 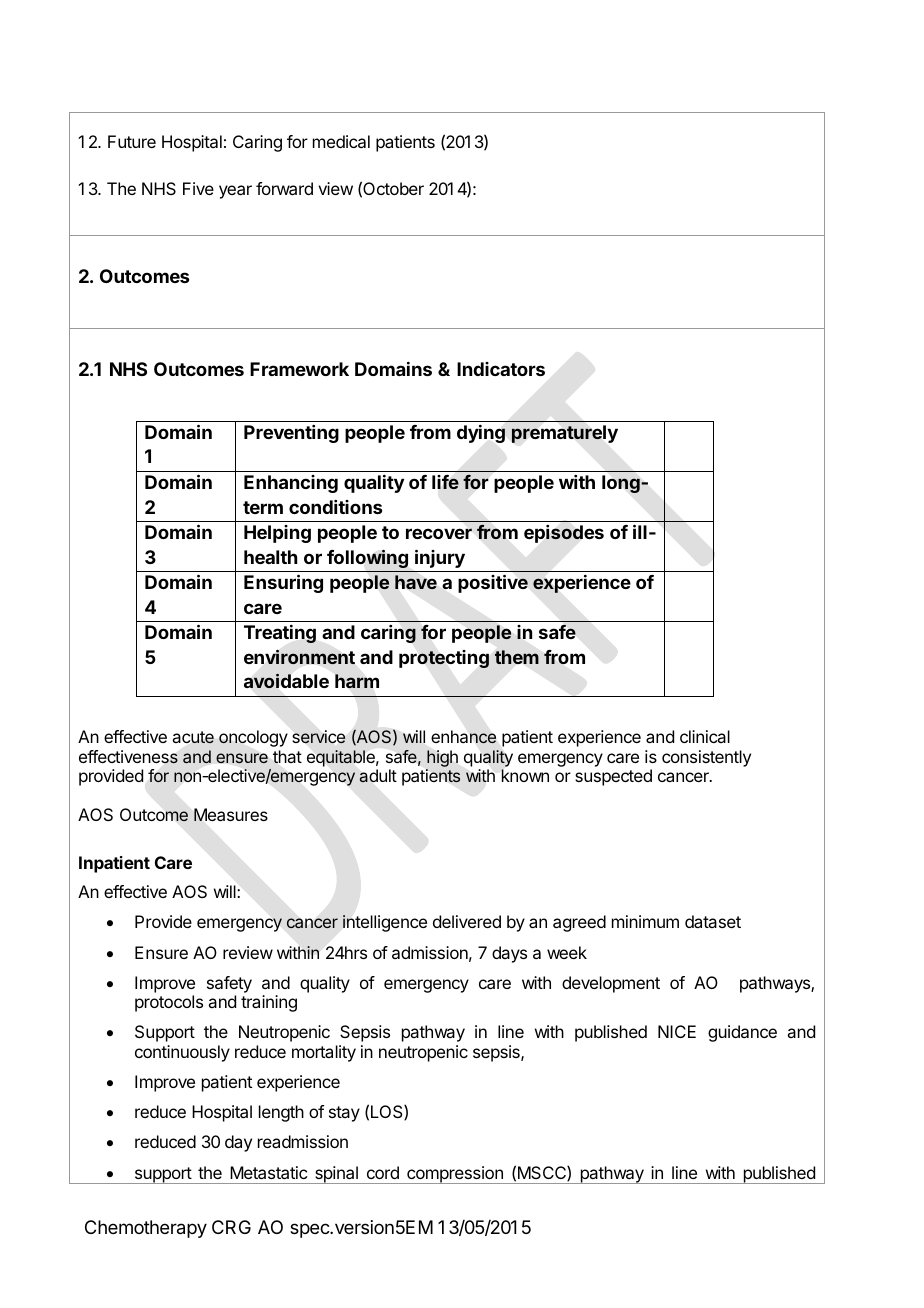 I want to click on Metastatic, so click(x=268, y=1172).
